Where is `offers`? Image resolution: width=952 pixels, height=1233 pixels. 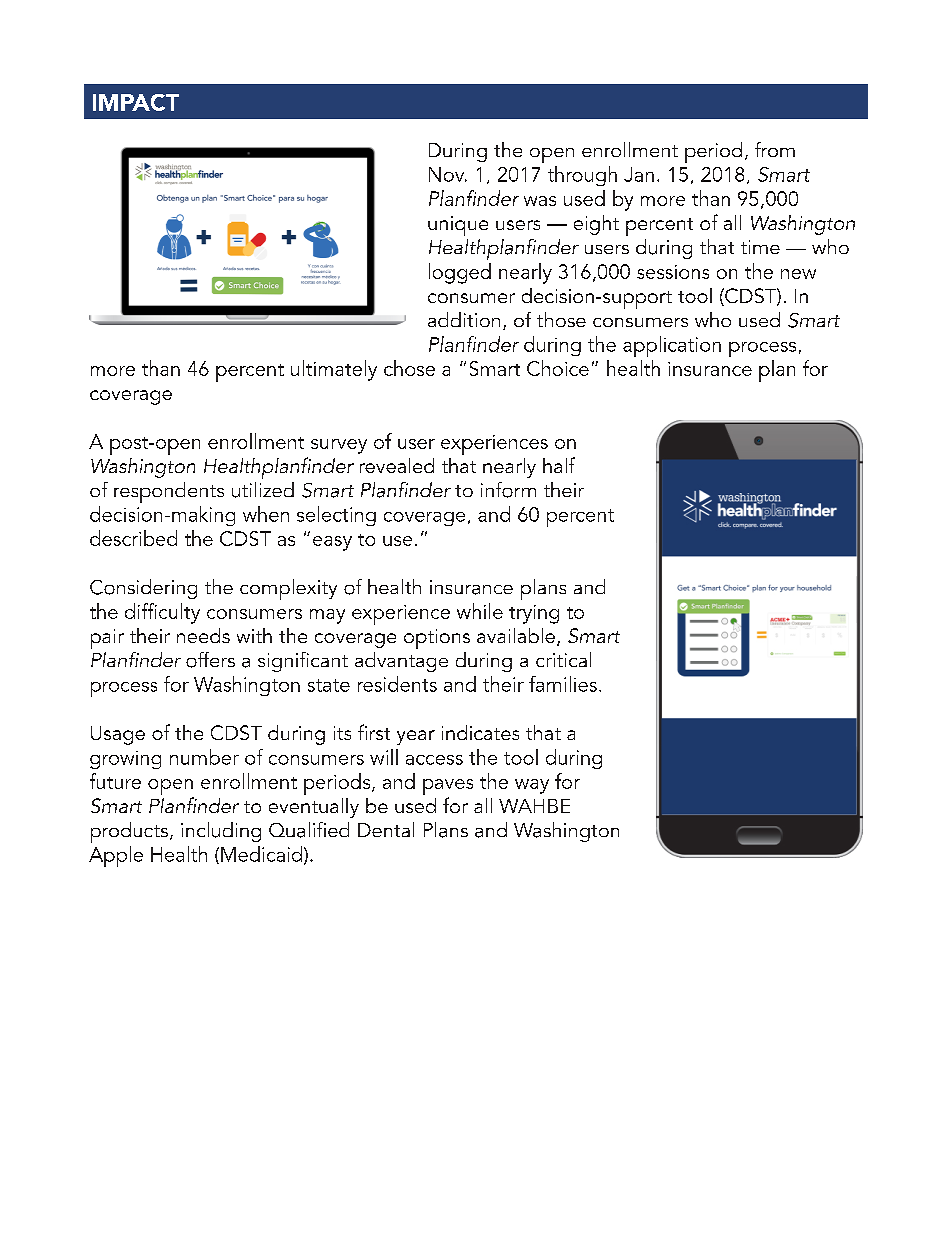
offers is located at coordinates (210, 660).
